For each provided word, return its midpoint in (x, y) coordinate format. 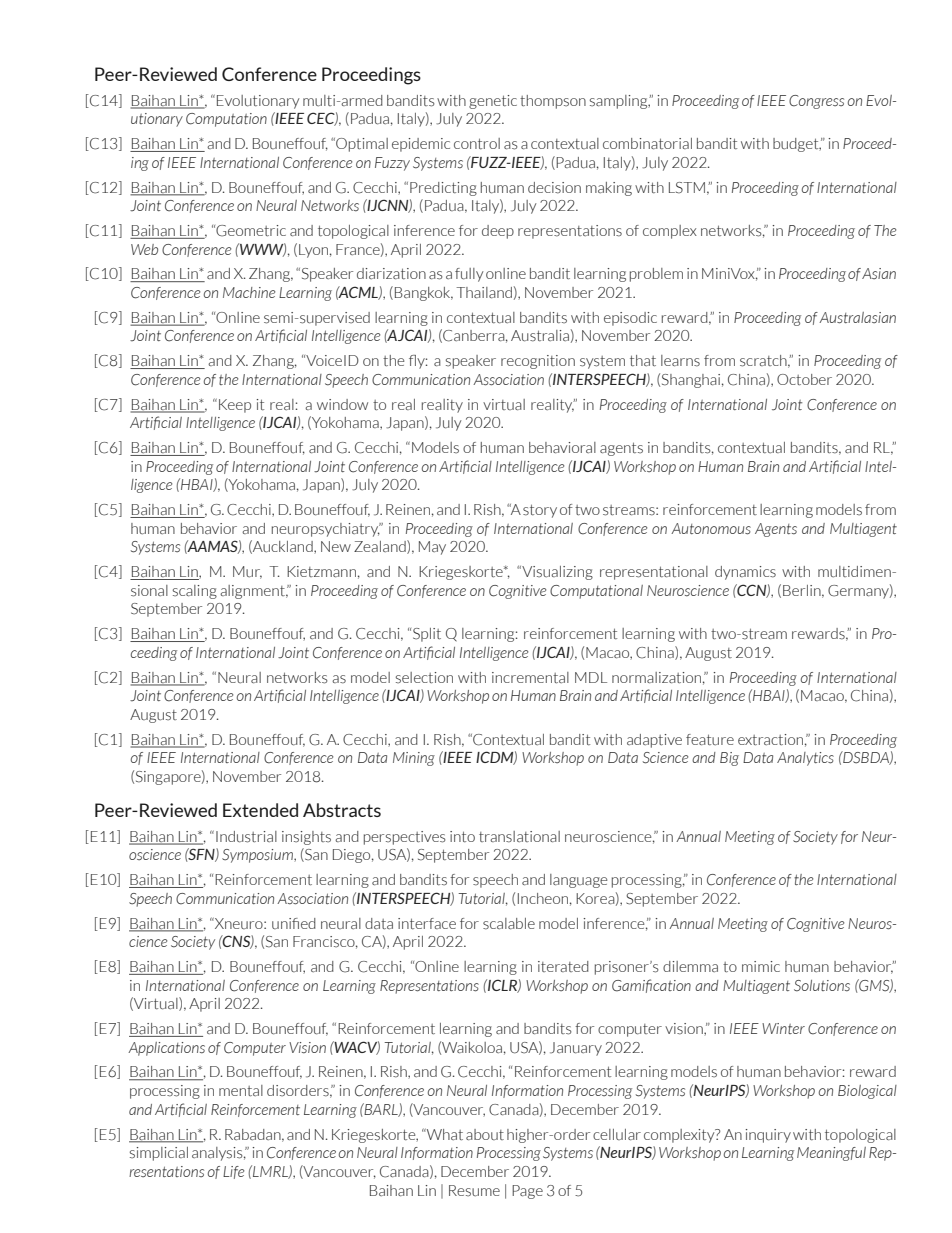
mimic (761, 966)
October (804, 380)
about (485, 1134)
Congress (816, 102)
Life (233, 1172)
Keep (235, 406)
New (336, 546)
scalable (509, 924)
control (477, 143)
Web (144, 249)
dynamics (745, 573)
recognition (538, 362)
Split (427, 635)
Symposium (258, 856)
